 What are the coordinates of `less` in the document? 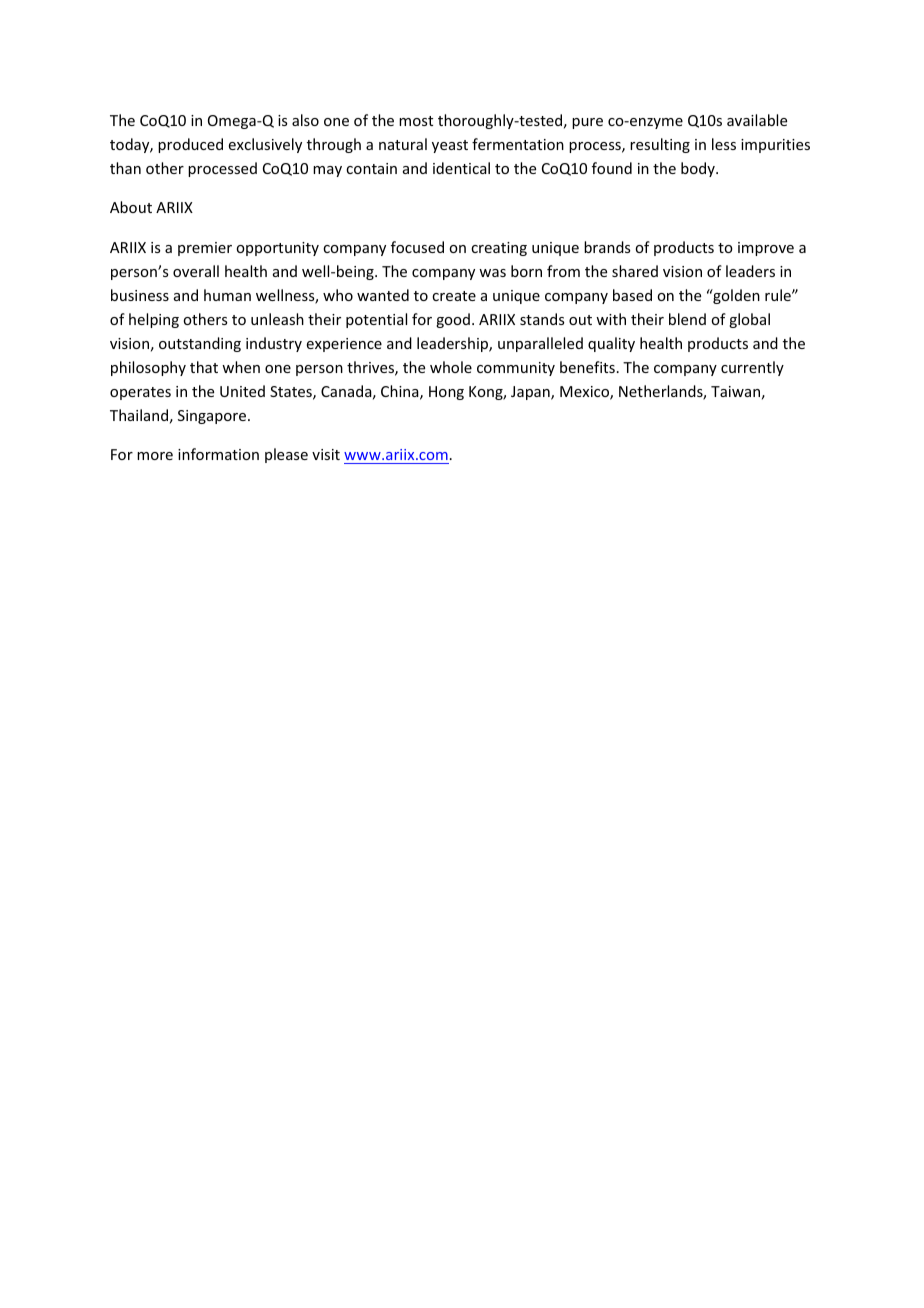 It's located at (724, 144).
